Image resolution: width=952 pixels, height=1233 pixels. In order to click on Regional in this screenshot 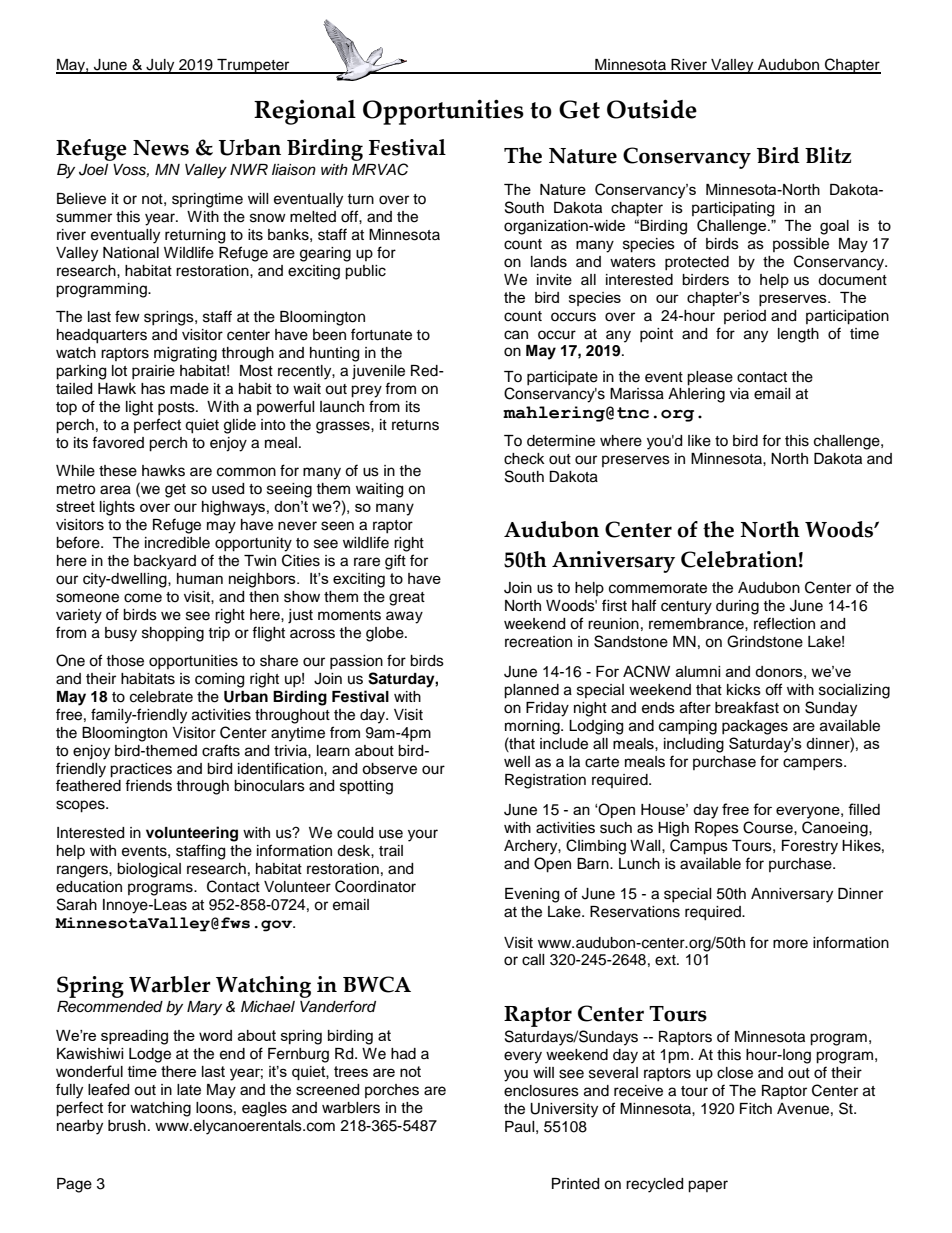, I will do `click(305, 112)`.
